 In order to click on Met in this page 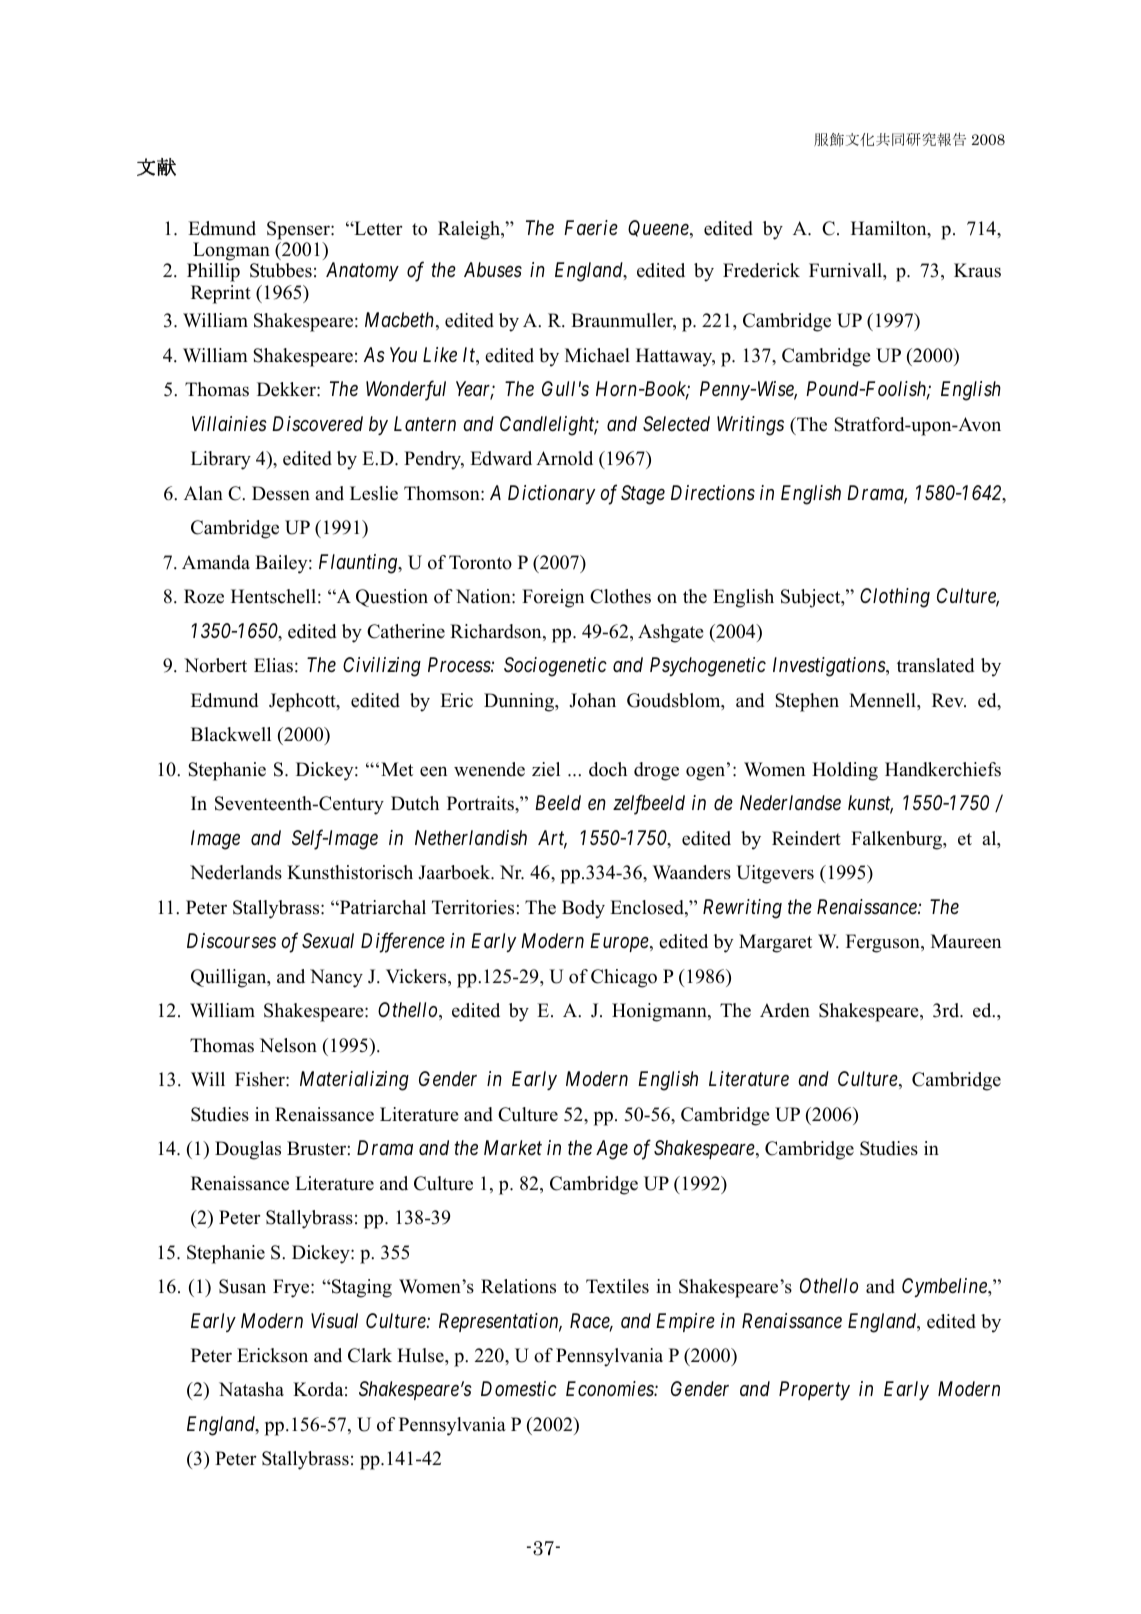, I will do `click(397, 769)`.
